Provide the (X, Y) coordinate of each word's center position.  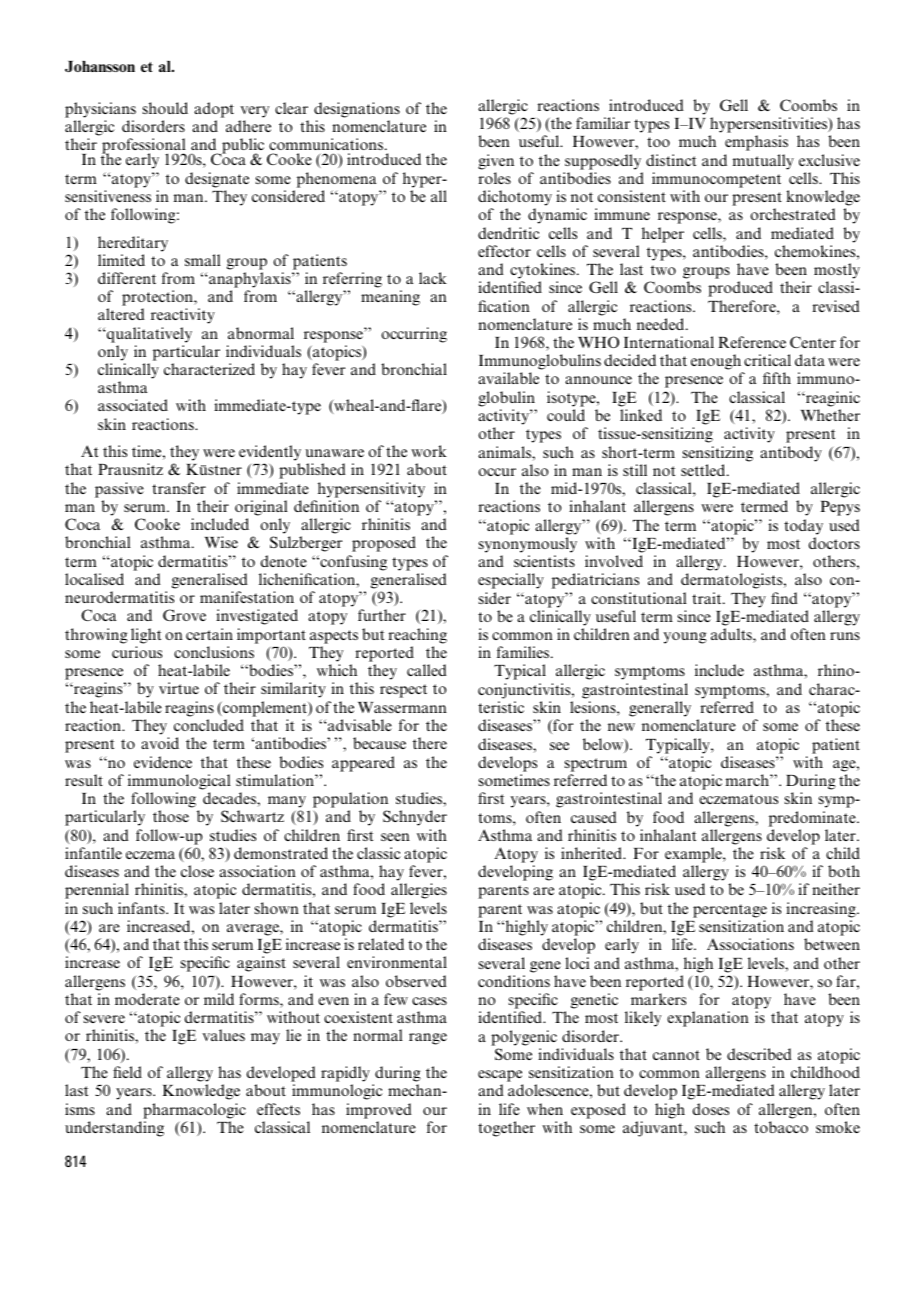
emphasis (756, 143)
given (496, 162)
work (429, 451)
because (379, 743)
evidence (163, 762)
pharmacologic (194, 1111)
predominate (813, 819)
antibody (791, 454)
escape (500, 1076)
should (165, 108)
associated (133, 405)
